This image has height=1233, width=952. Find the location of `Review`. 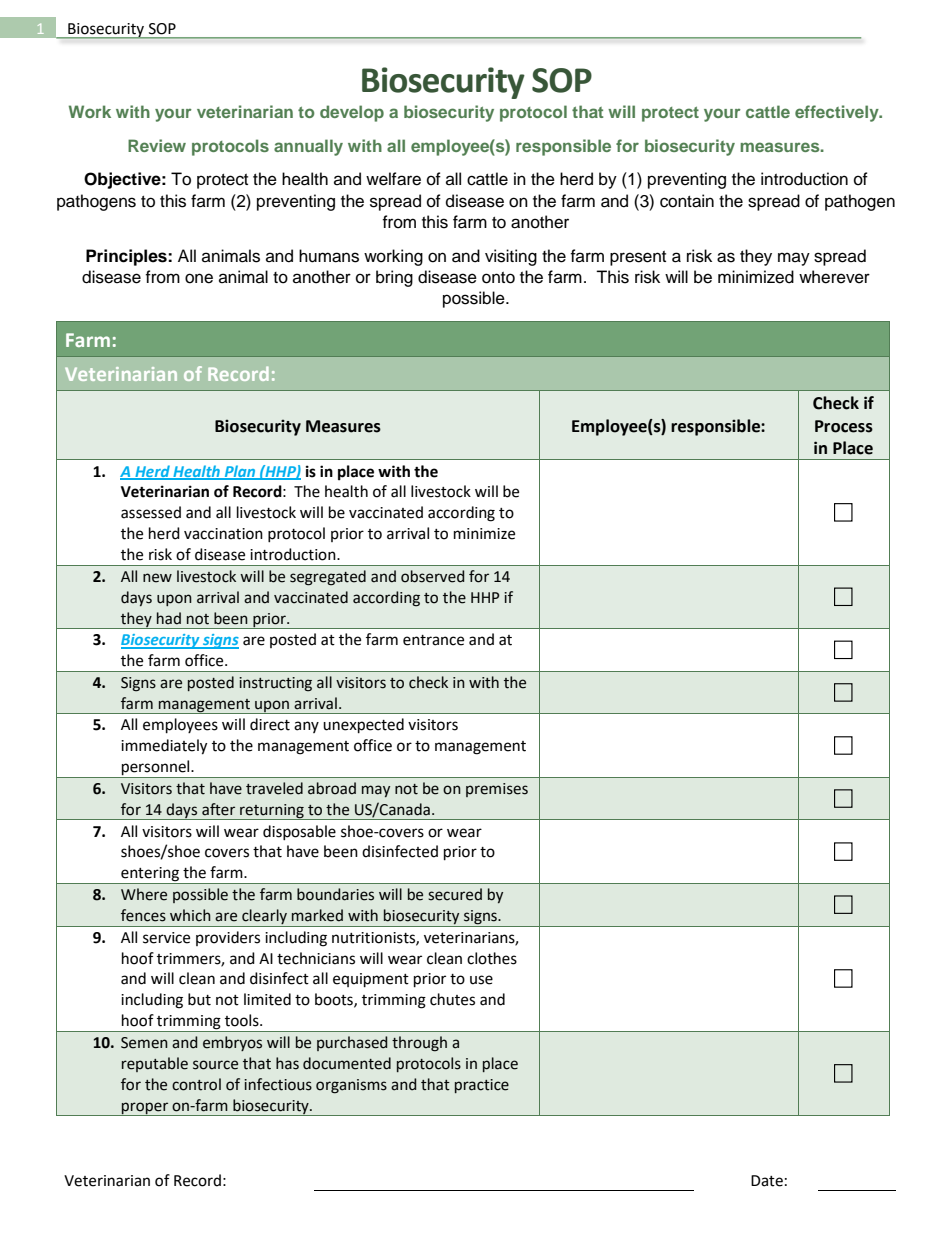

Review is located at coordinates (157, 145).
